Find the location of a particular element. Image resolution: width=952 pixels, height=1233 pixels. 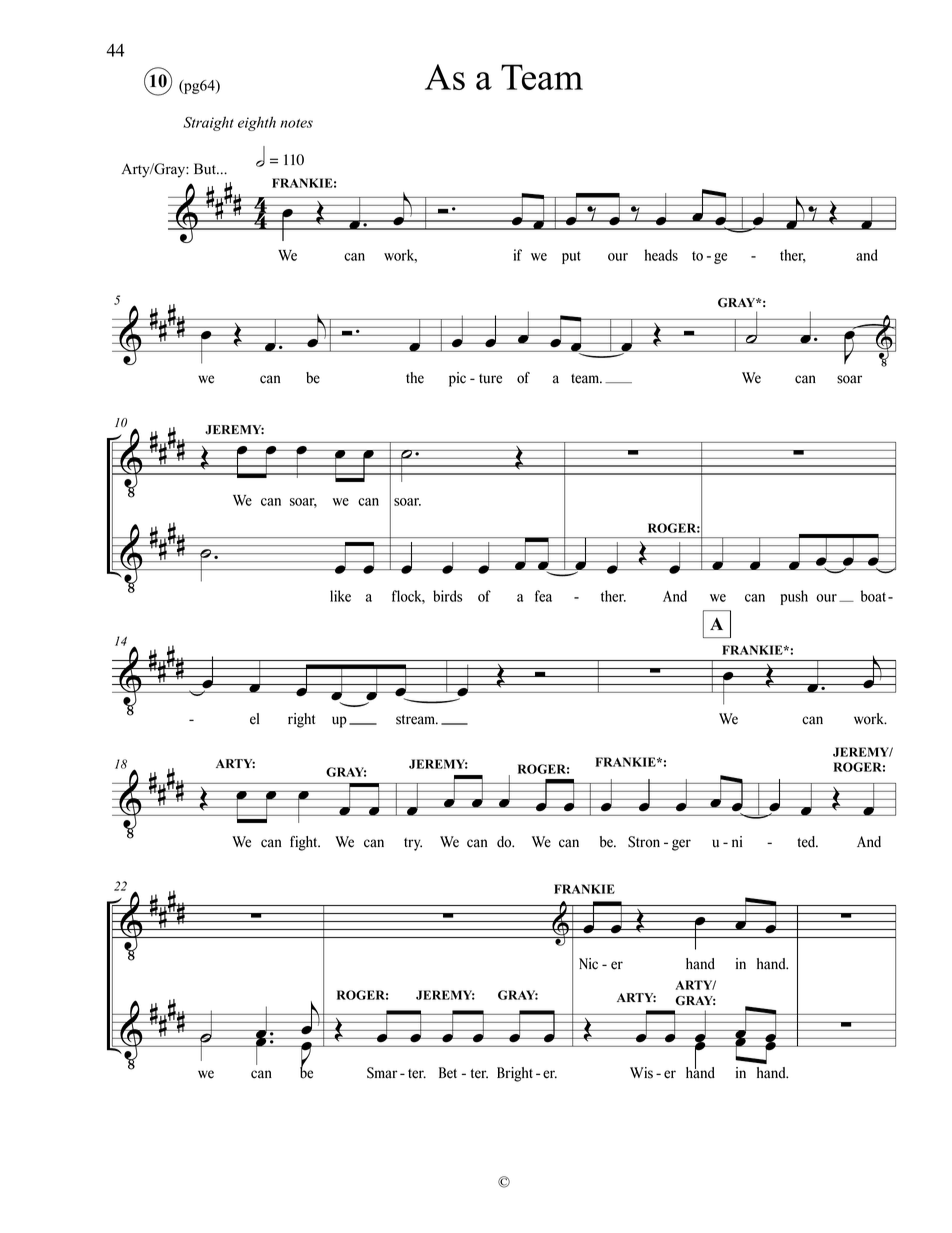

Bet is located at coordinates (448, 1073).
